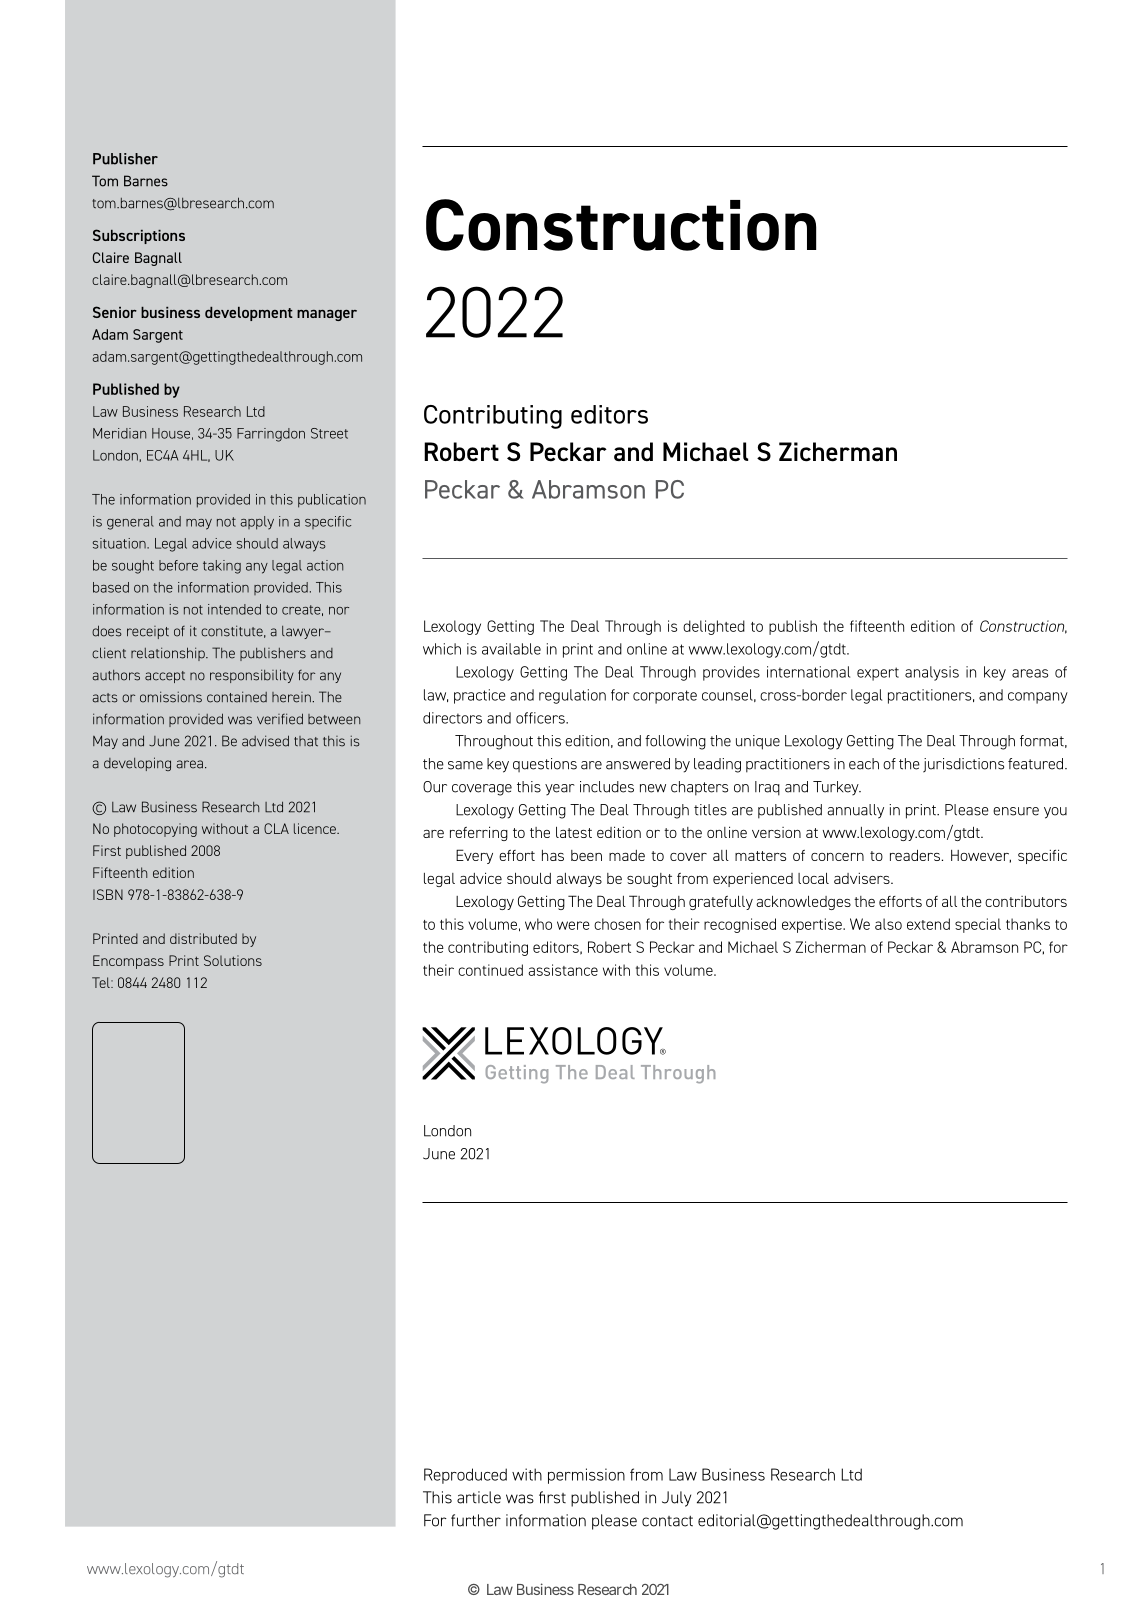 The image size is (1138, 1609). I want to click on development, so click(249, 314).
